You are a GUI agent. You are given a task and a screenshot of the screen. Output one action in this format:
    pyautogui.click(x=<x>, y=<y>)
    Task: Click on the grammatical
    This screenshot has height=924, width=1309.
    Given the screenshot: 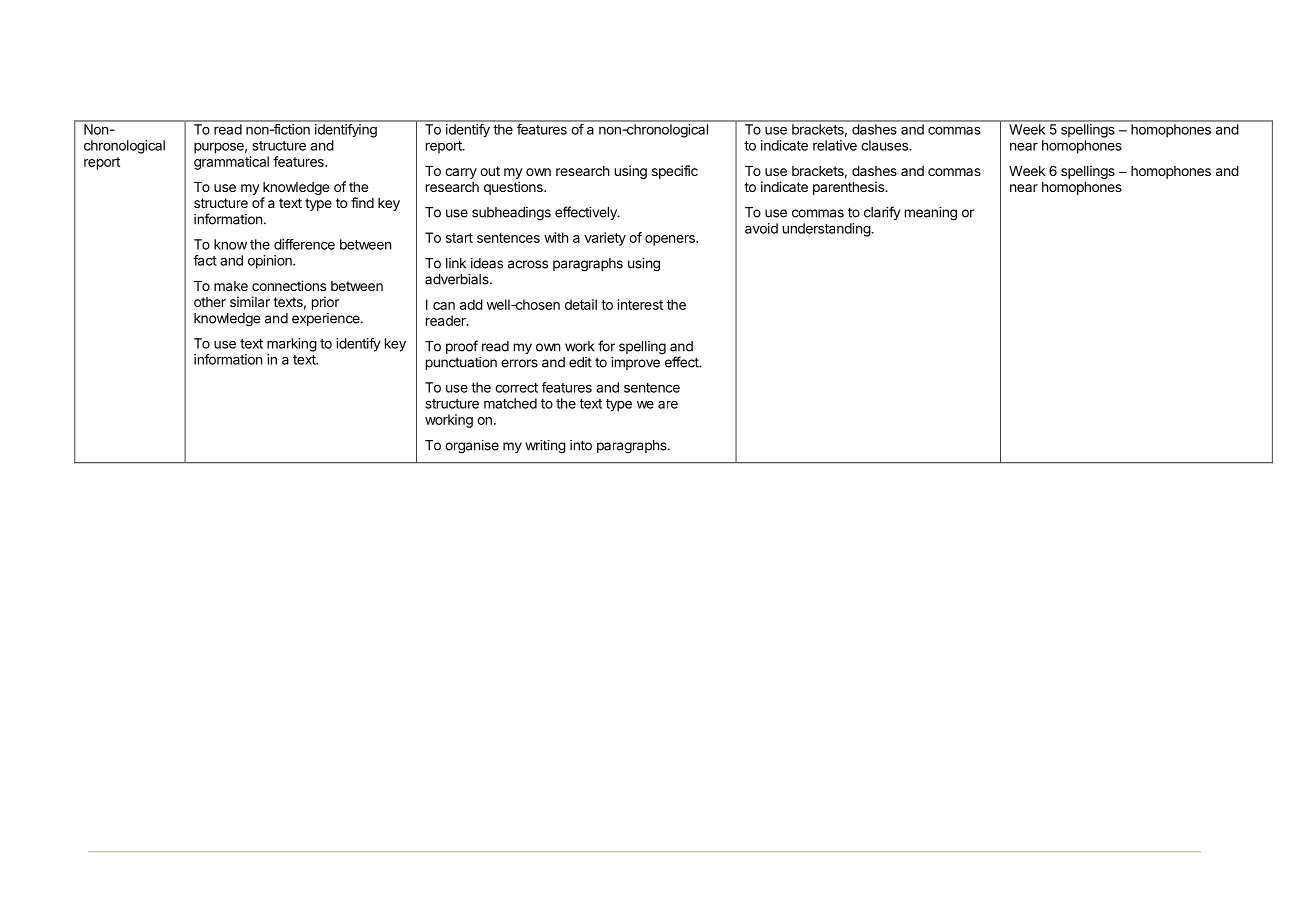 What is the action you would take?
    pyautogui.click(x=231, y=163)
